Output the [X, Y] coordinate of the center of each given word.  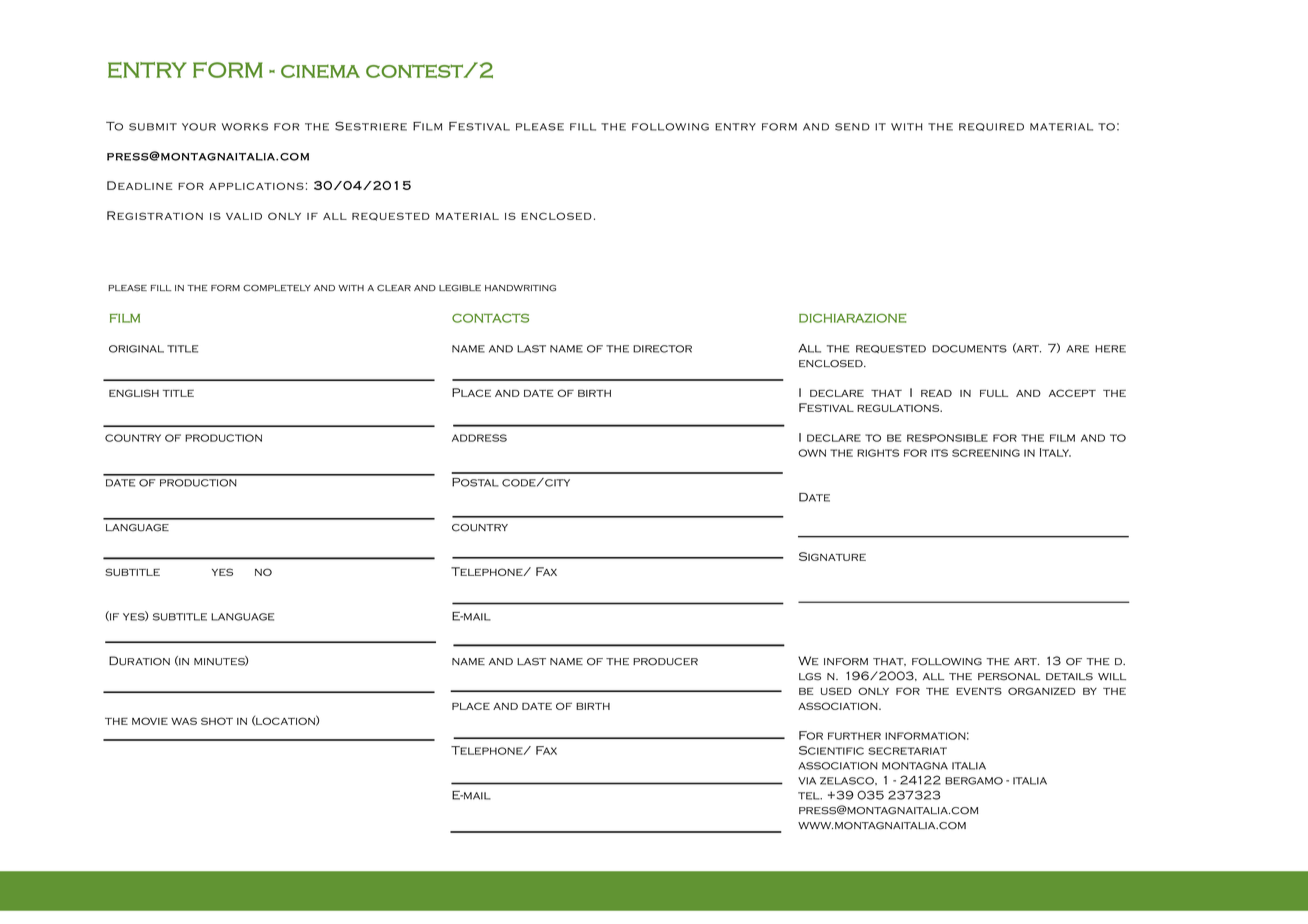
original [136, 349]
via [807, 781]
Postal [475, 482]
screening [986, 453]
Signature [832, 556]
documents [969, 349]
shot [217, 721]
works [245, 127]
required [991, 127]
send [852, 127]
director [662, 349]
